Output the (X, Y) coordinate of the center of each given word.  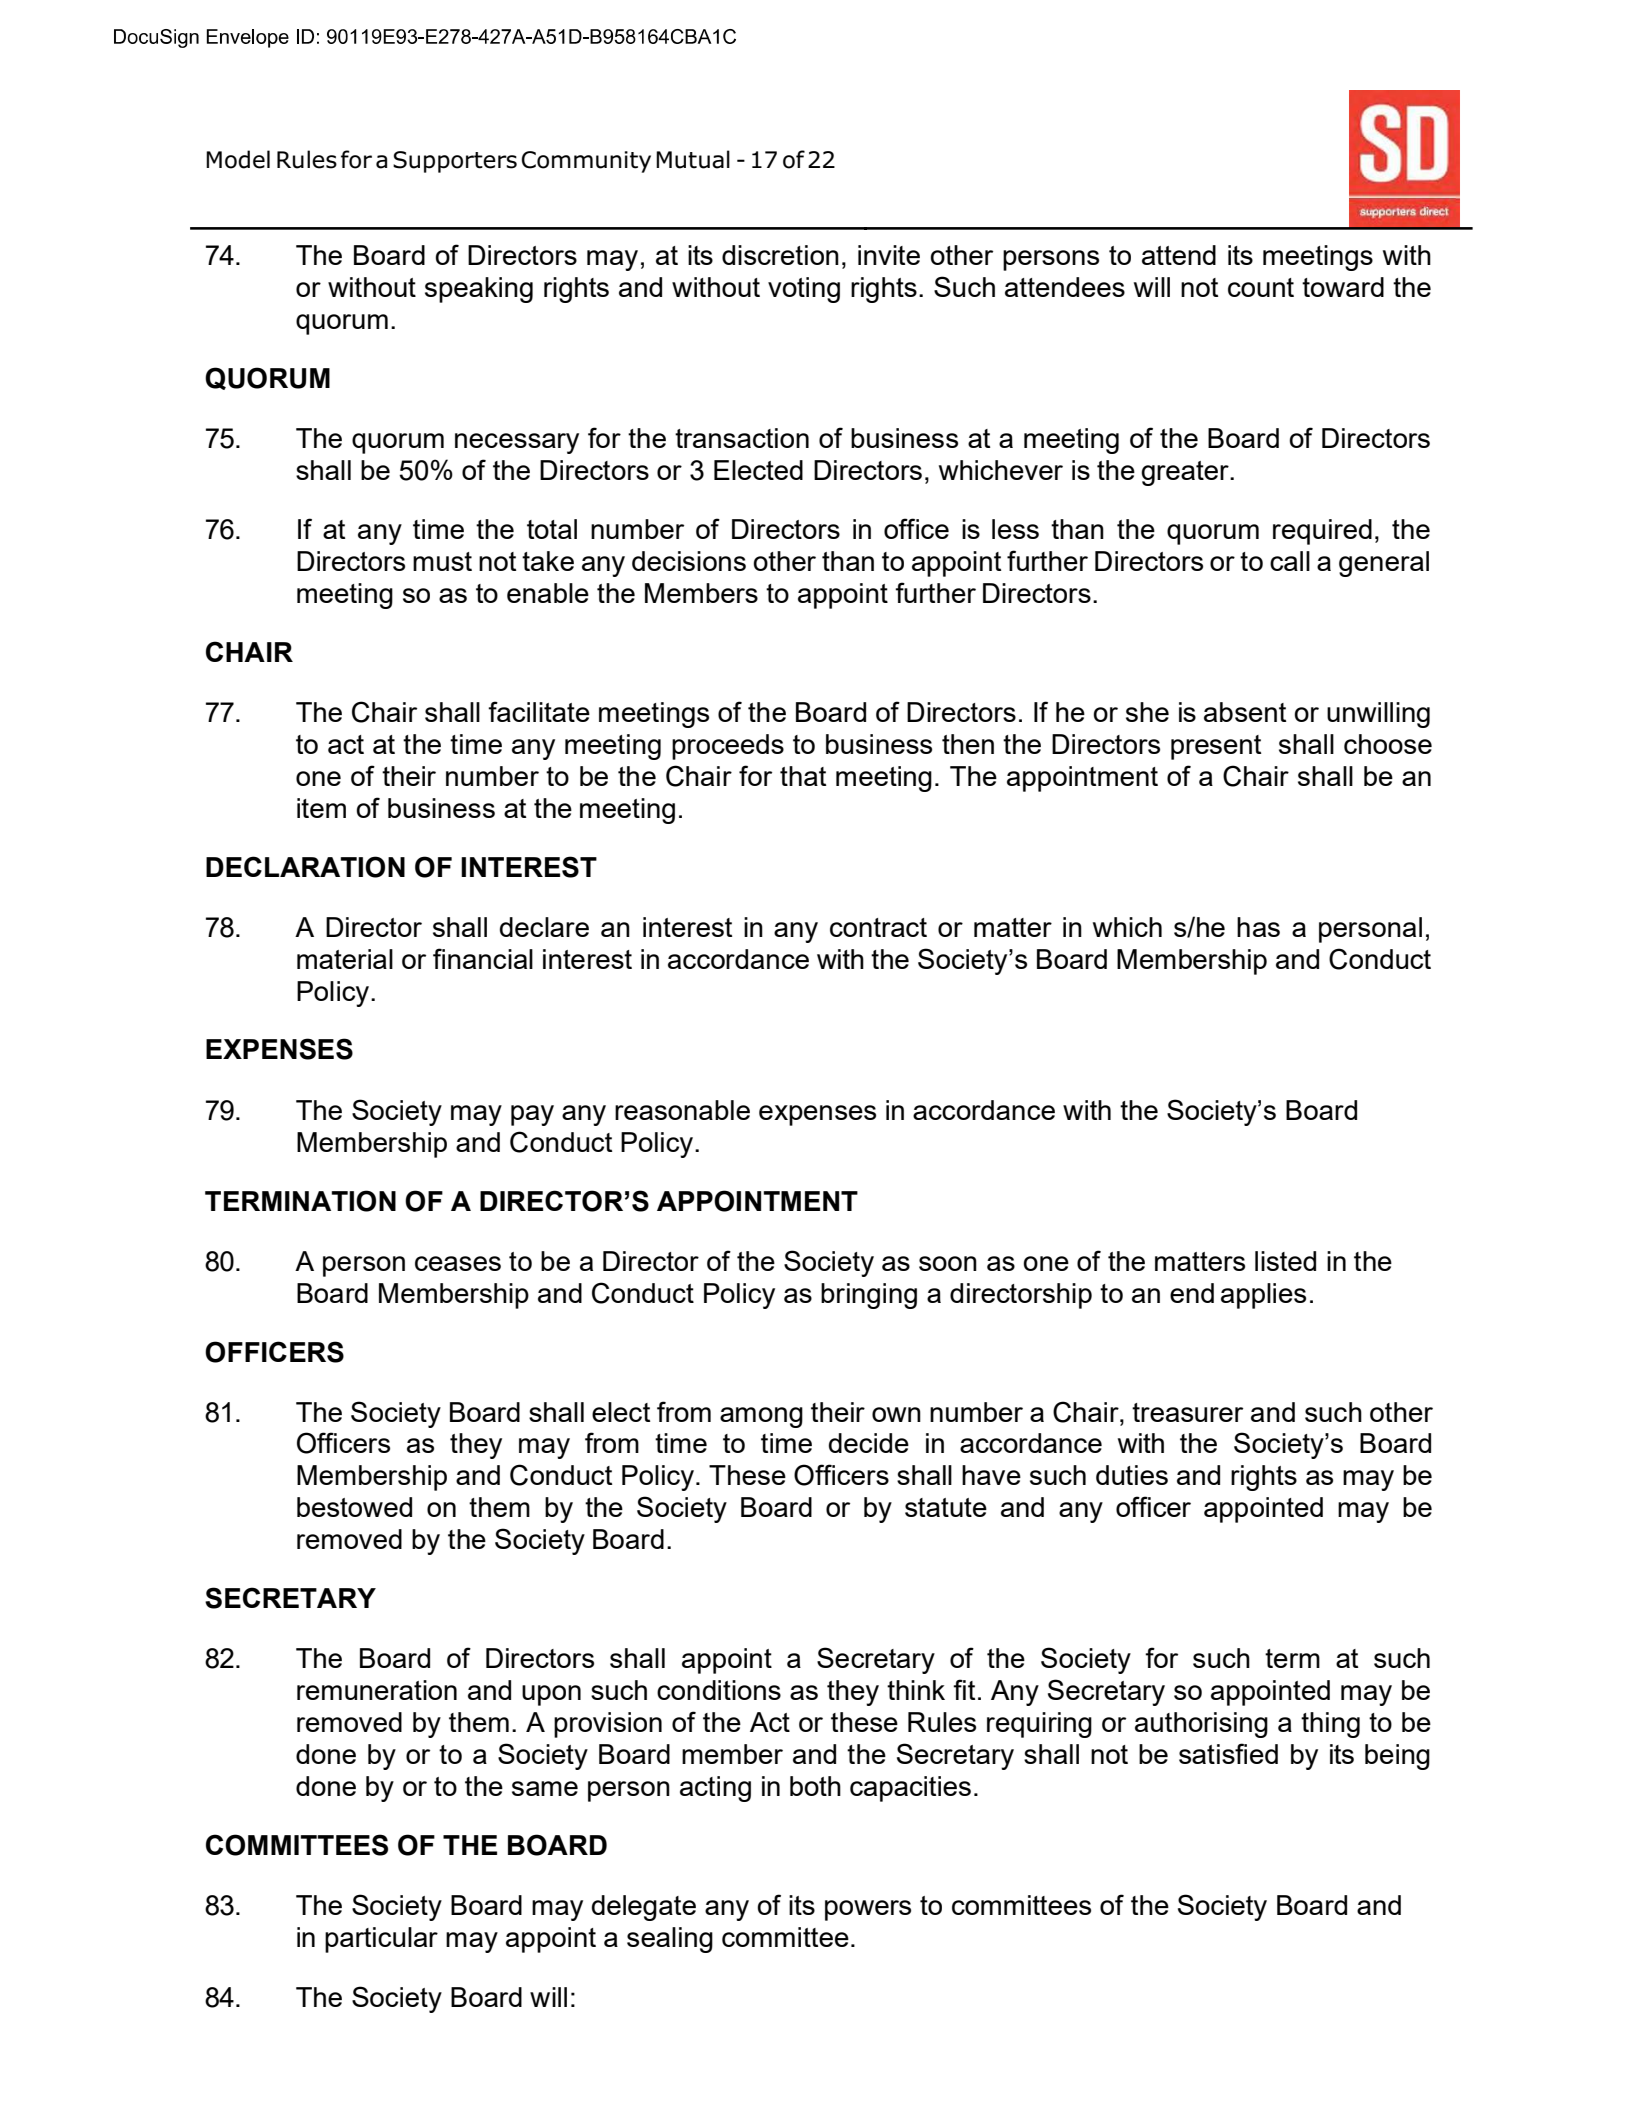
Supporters (455, 162)
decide (869, 1443)
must (442, 561)
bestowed (354, 1507)
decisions (689, 561)
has (1258, 927)
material (345, 959)
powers (868, 1910)
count (1261, 287)
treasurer (1187, 1412)
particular (381, 1940)
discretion (780, 255)
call (1290, 561)
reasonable (682, 1110)
